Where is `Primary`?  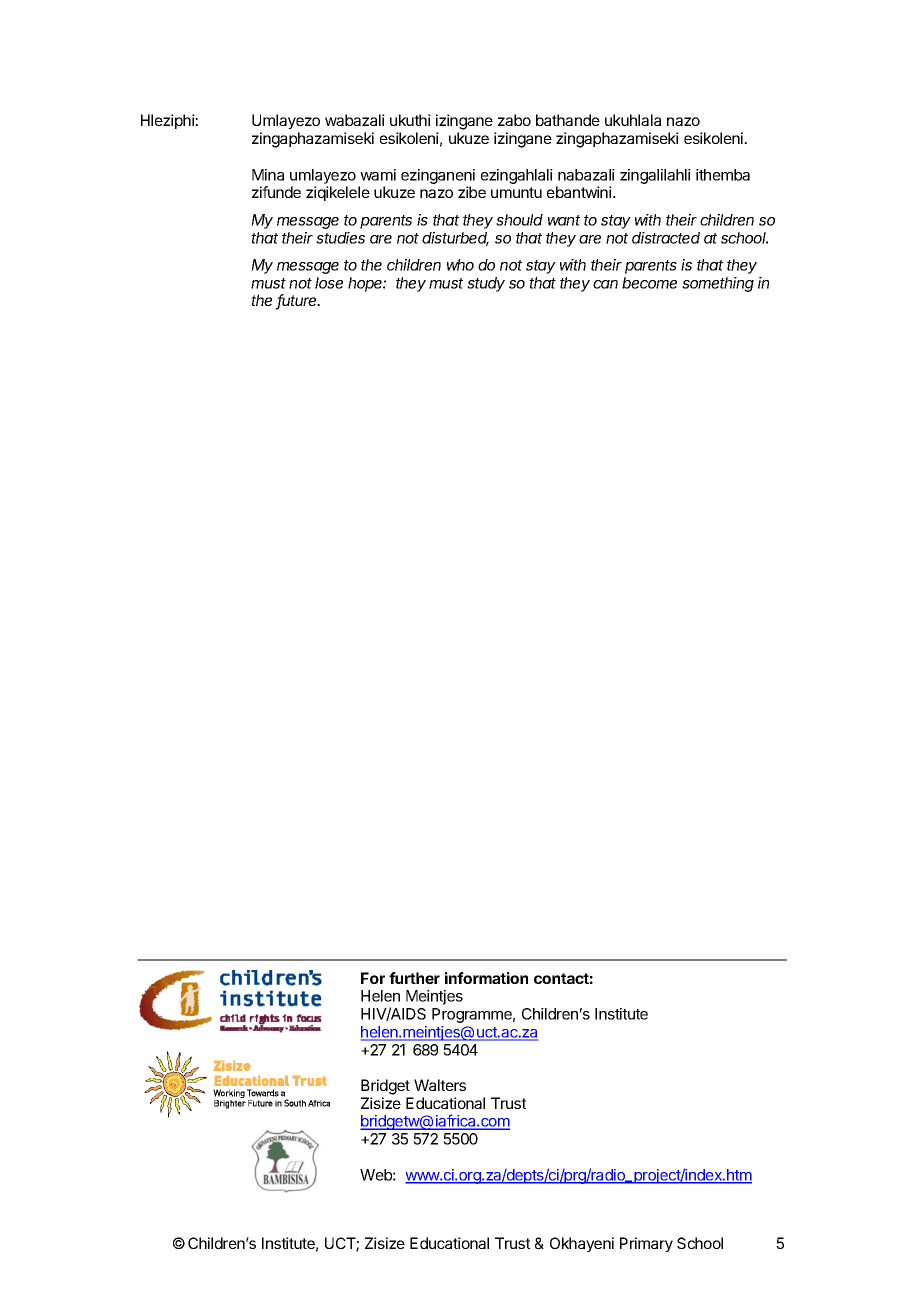 Primary is located at coordinates (646, 1244).
